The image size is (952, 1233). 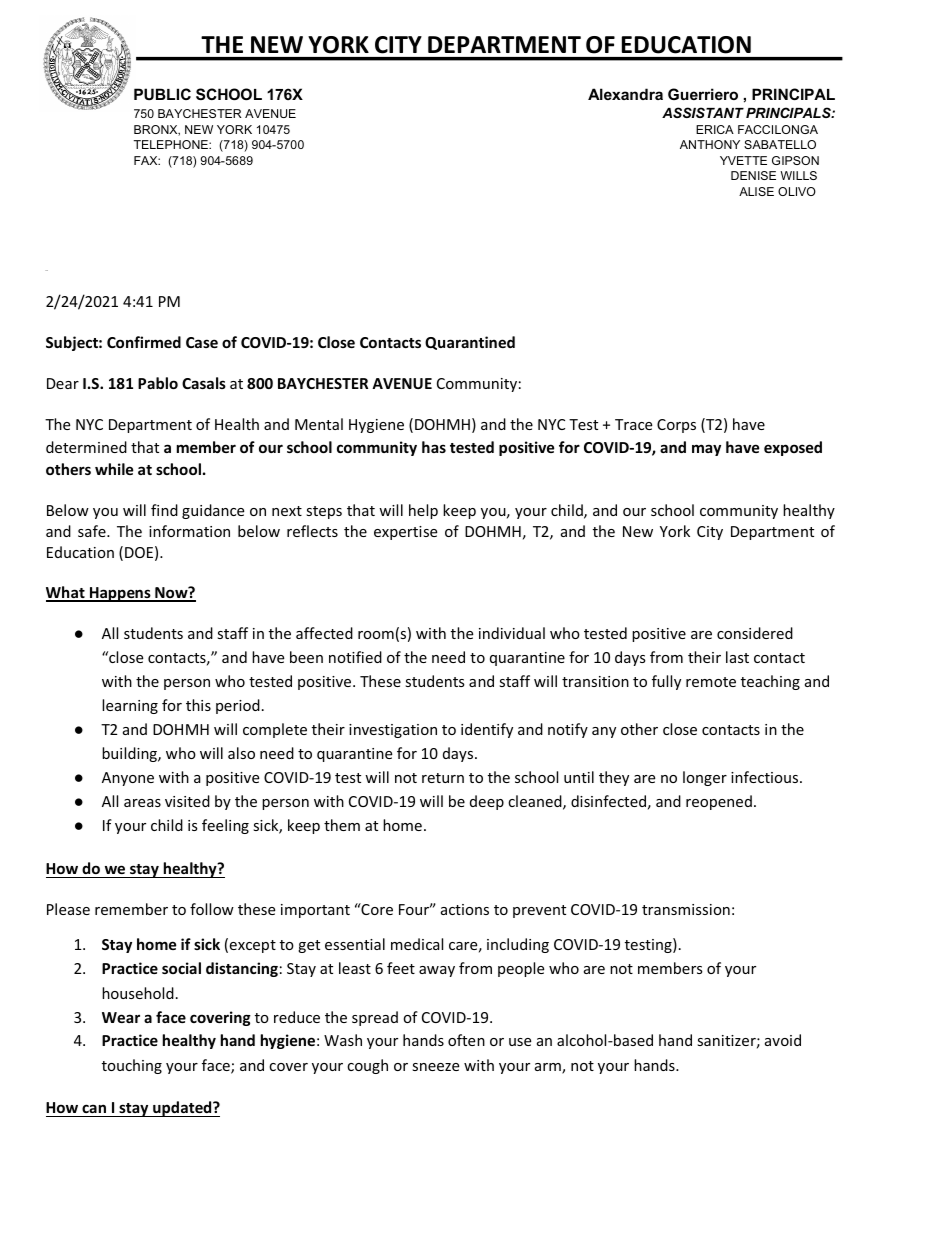 What do you see at coordinates (512, 633) in the screenshot?
I see `individual` at bounding box center [512, 633].
